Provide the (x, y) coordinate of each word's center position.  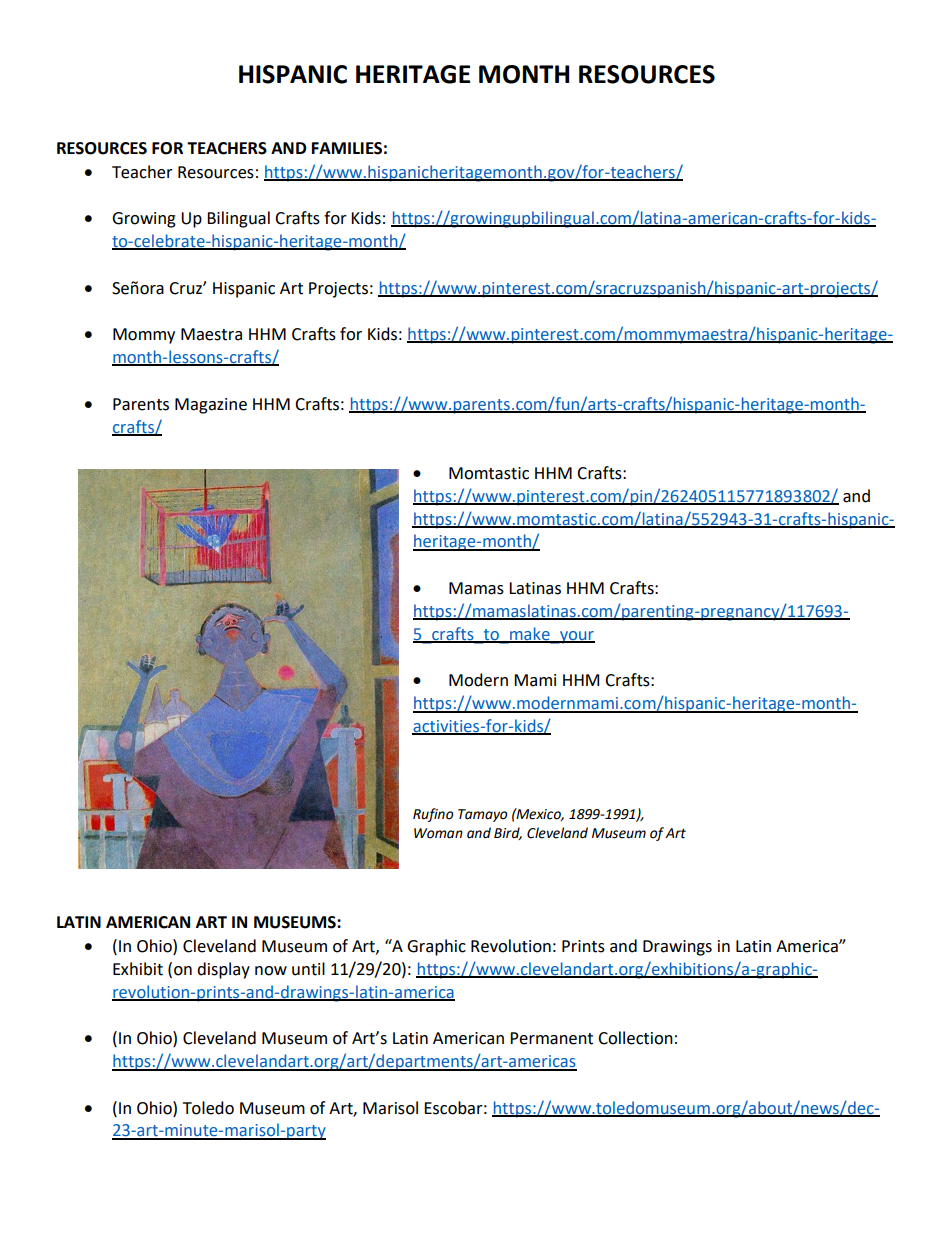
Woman (438, 833)
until (308, 969)
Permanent (551, 1038)
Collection (635, 1038)
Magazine (211, 406)
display (223, 970)
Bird (508, 833)
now (271, 971)
